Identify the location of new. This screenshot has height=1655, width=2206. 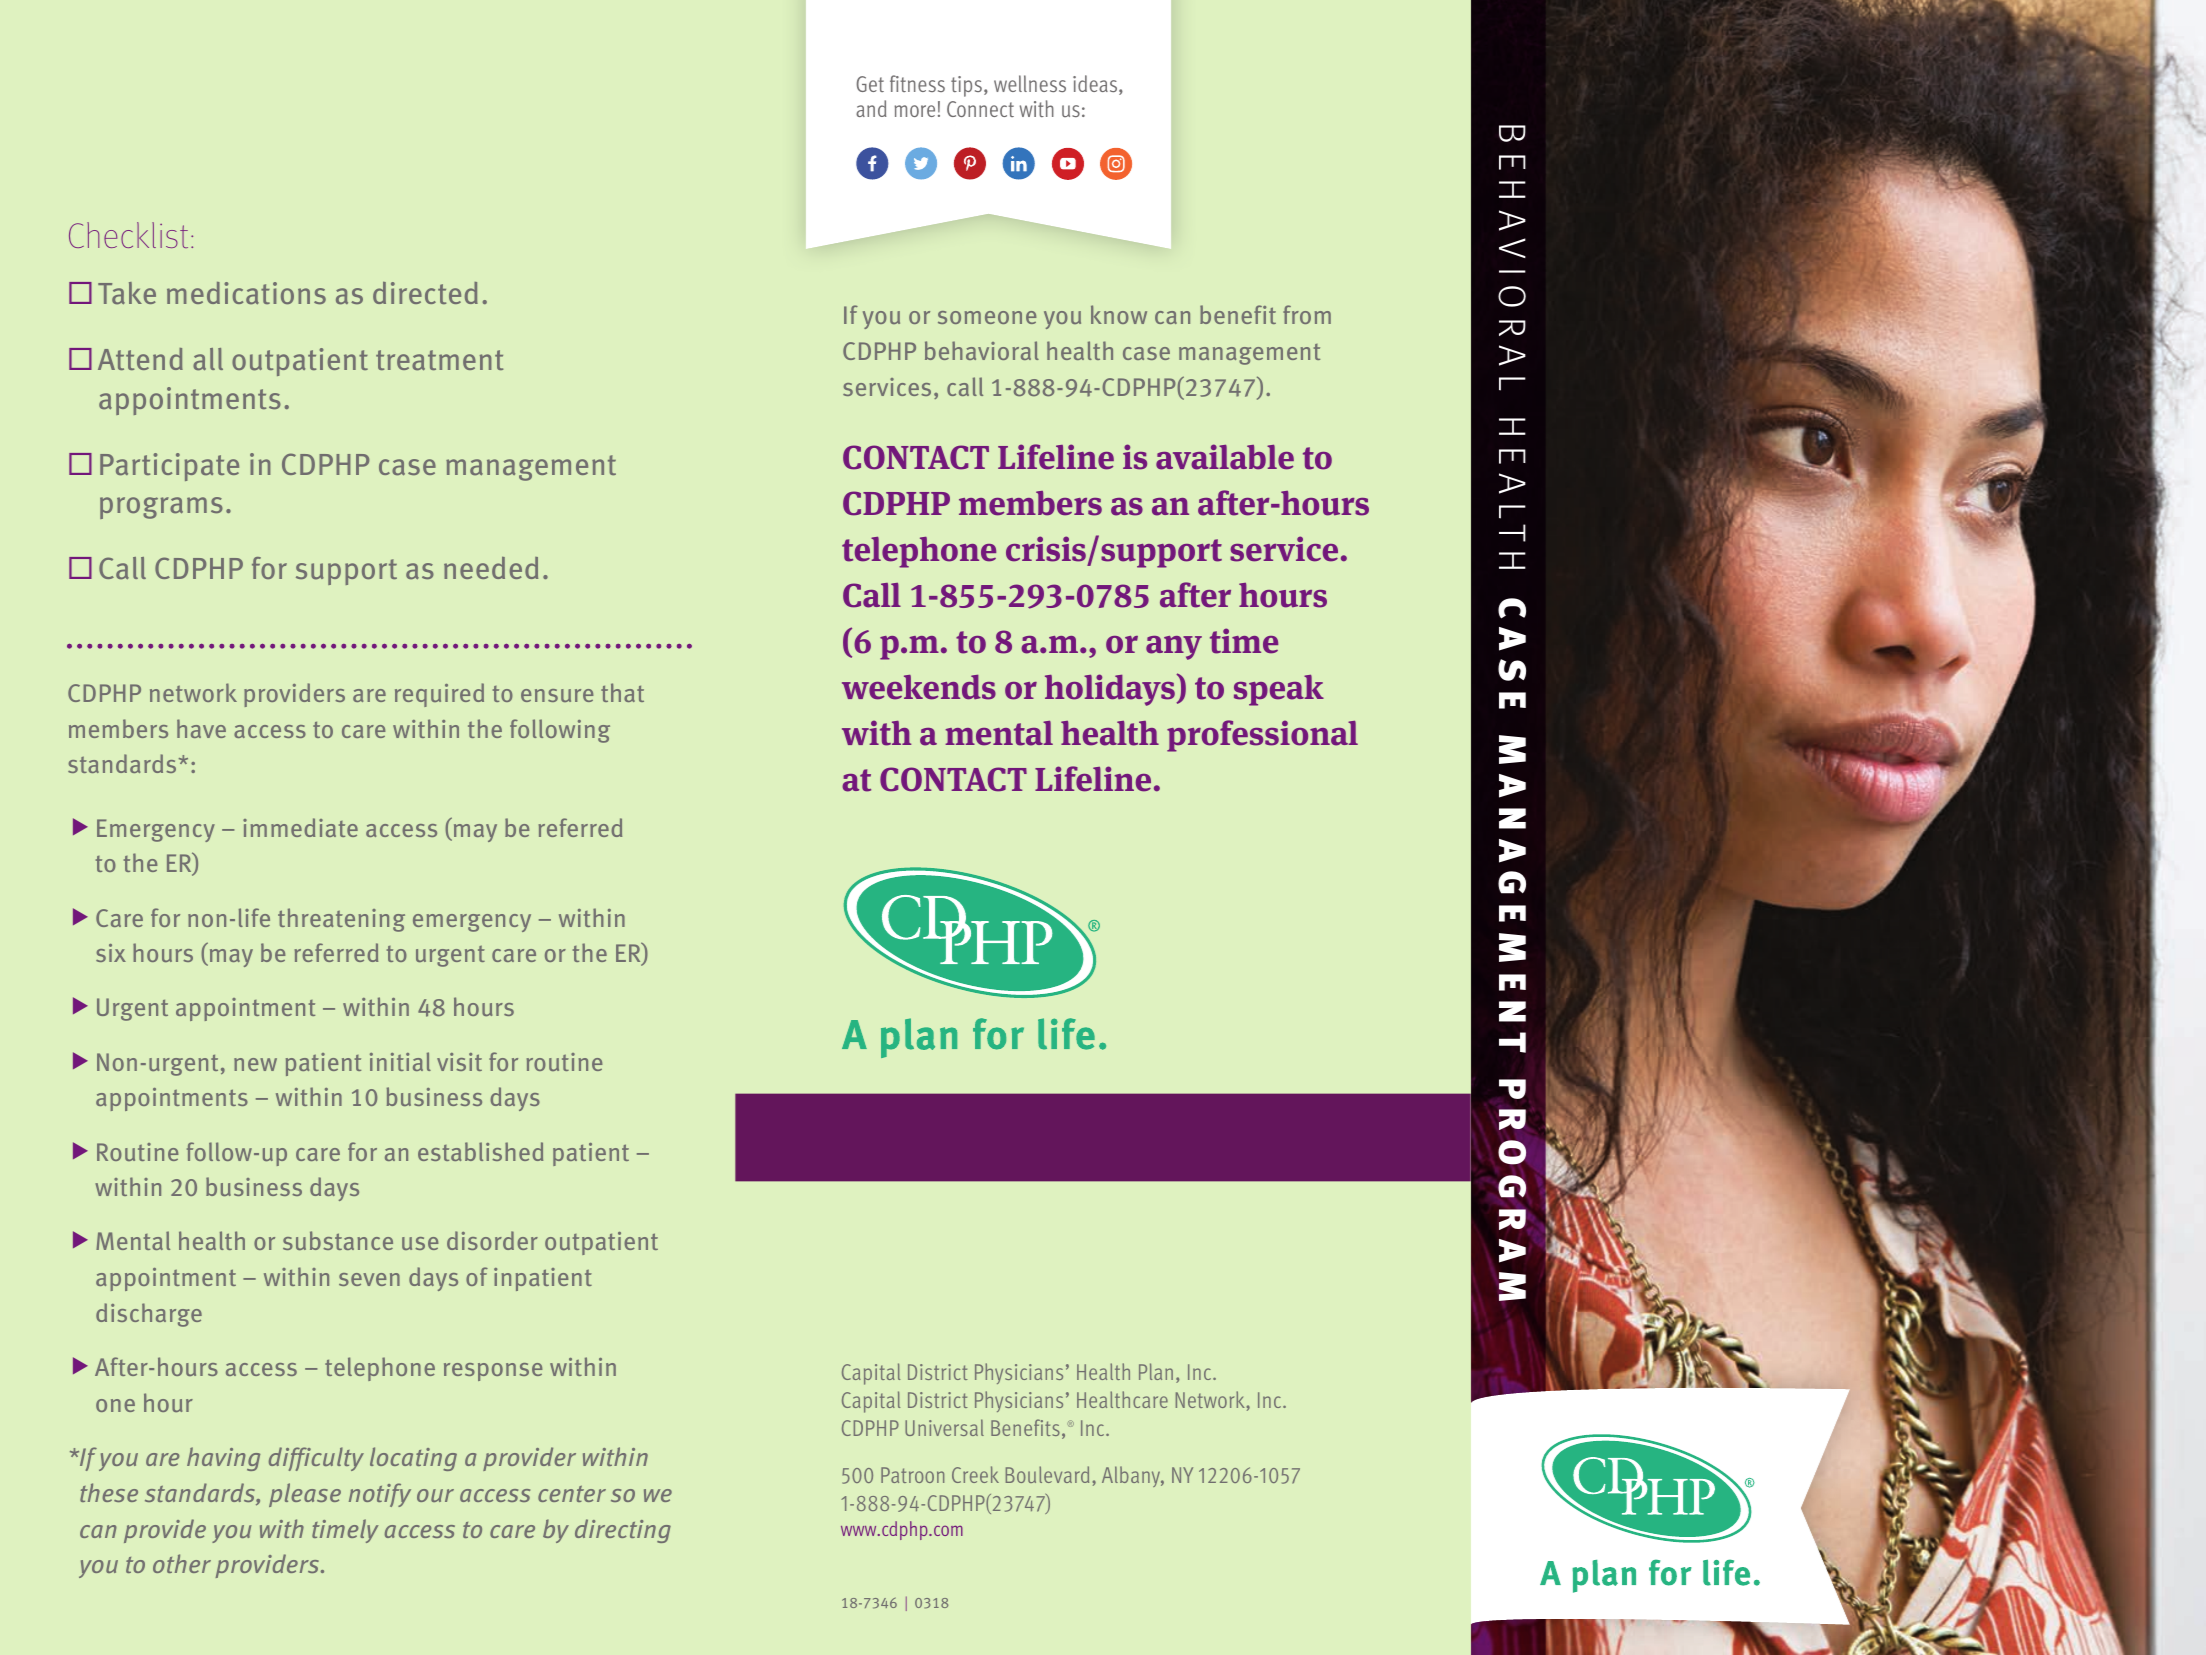
(255, 1064).
